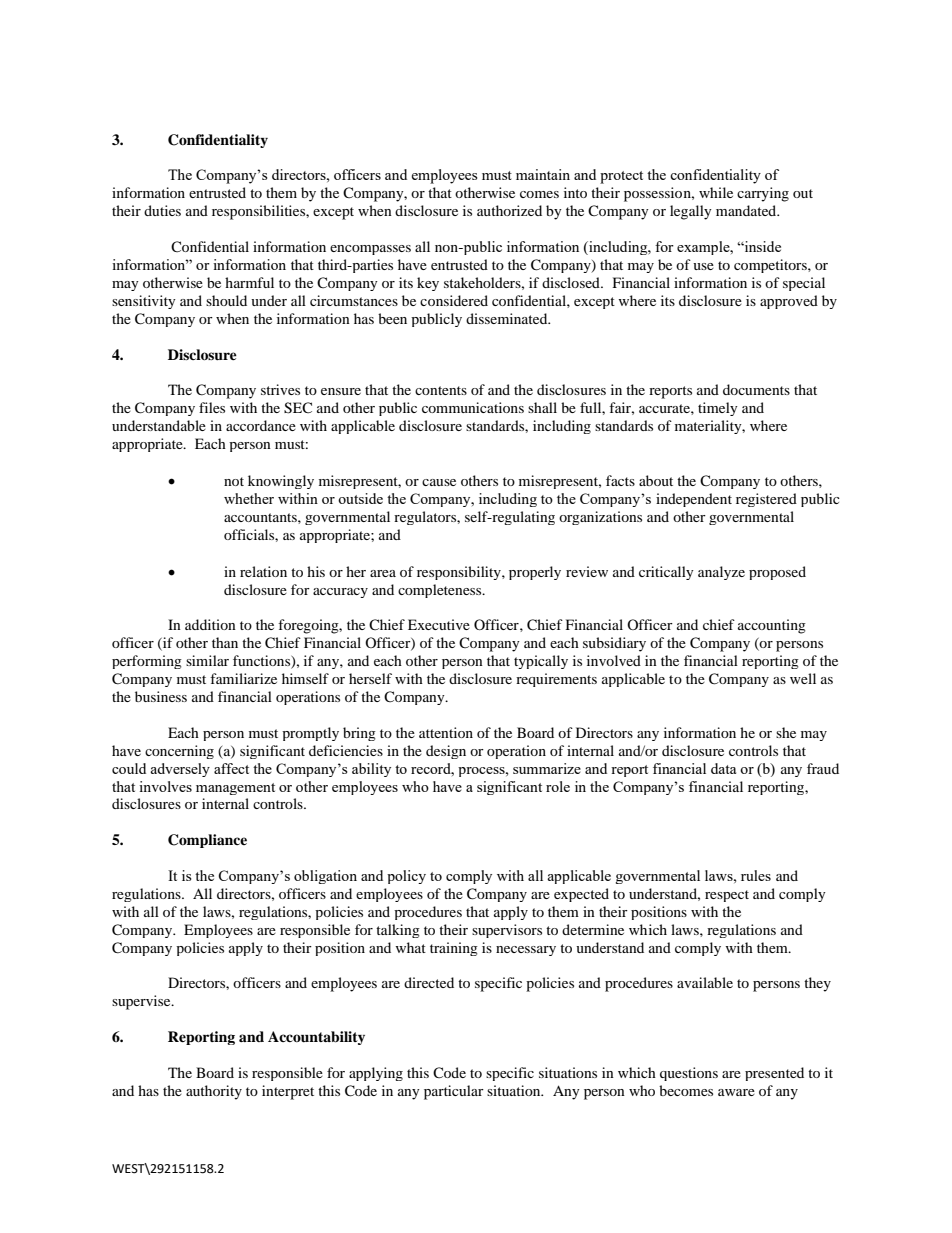 The height and width of the image is (1233, 952). I want to click on mandated, so click(747, 210).
